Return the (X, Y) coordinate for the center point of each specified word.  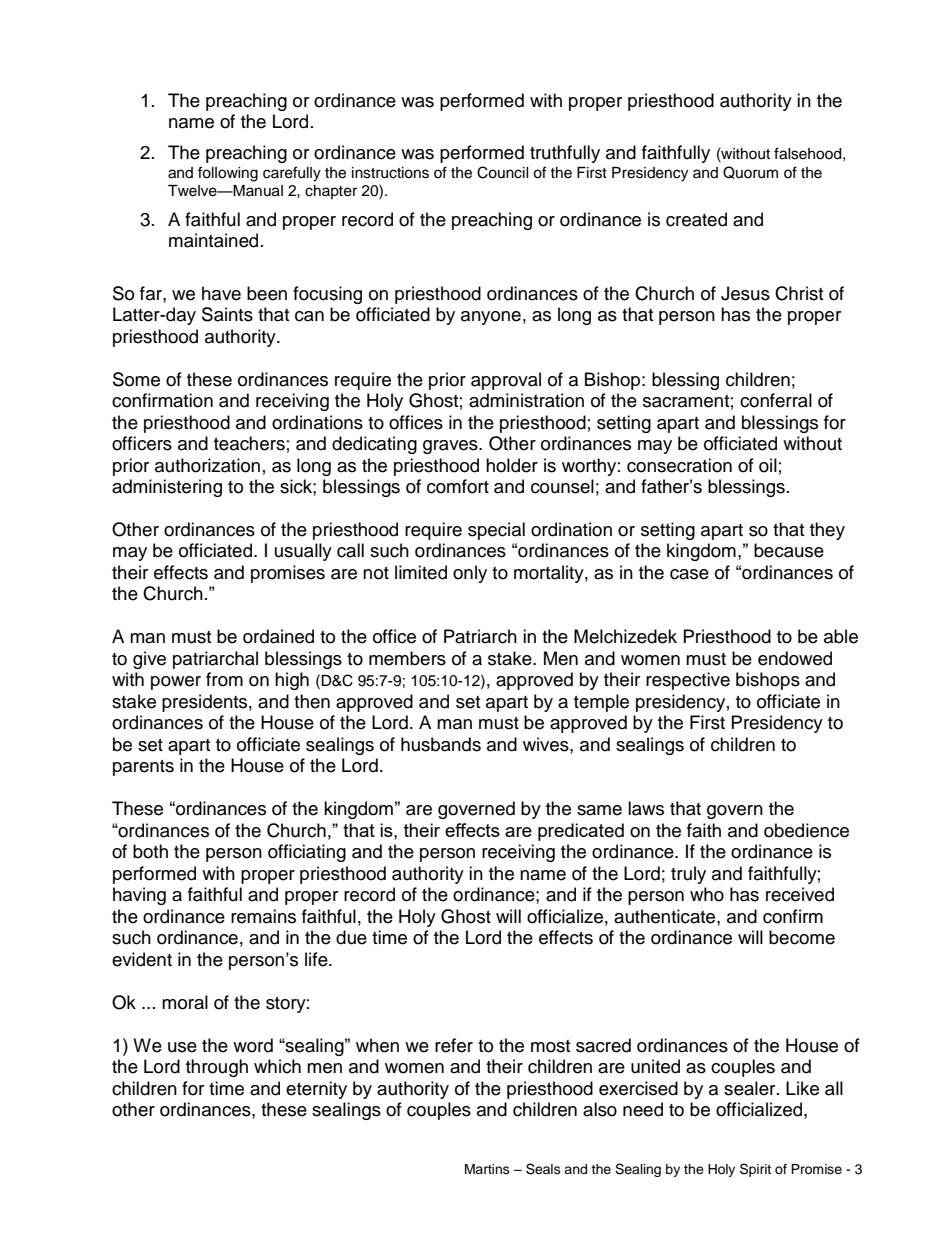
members (407, 658)
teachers (249, 443)
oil (768, 465)
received (800, 894)
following (228, 174)
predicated (581, 832)
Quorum (750, 172)
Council (503, 172)
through (217, 1068)
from (224, 679)
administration (526, 400)
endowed (795, 658)
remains (263, 916)
